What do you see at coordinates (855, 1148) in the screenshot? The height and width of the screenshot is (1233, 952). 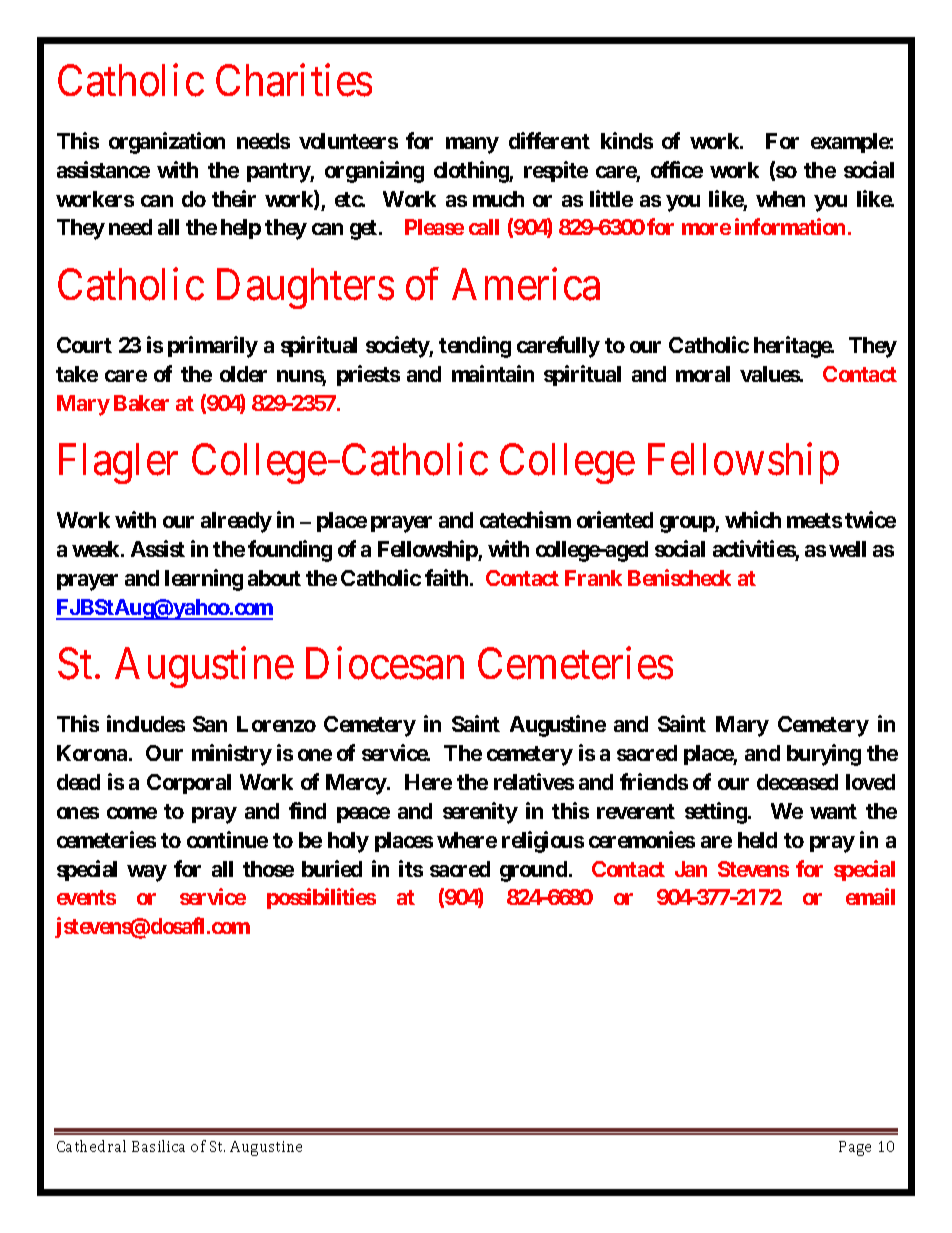 I see `Page` at bounding box center [855, 1148].
